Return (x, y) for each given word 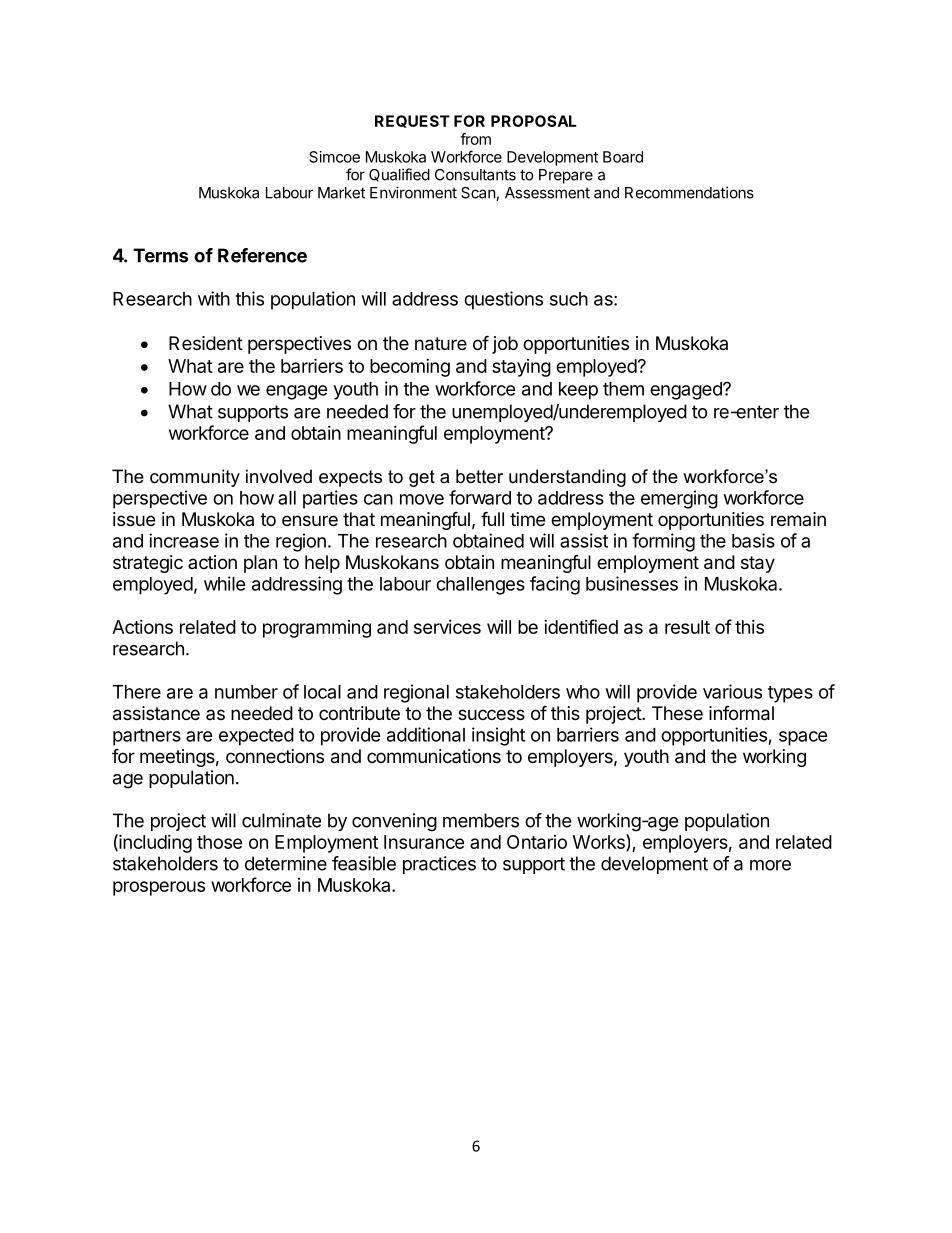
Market (341, 193)
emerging (679, 499)
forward (480, 497)
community (195, 478)
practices (439, 865)
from (475, 139)
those (220, 842)
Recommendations (689, 192)
